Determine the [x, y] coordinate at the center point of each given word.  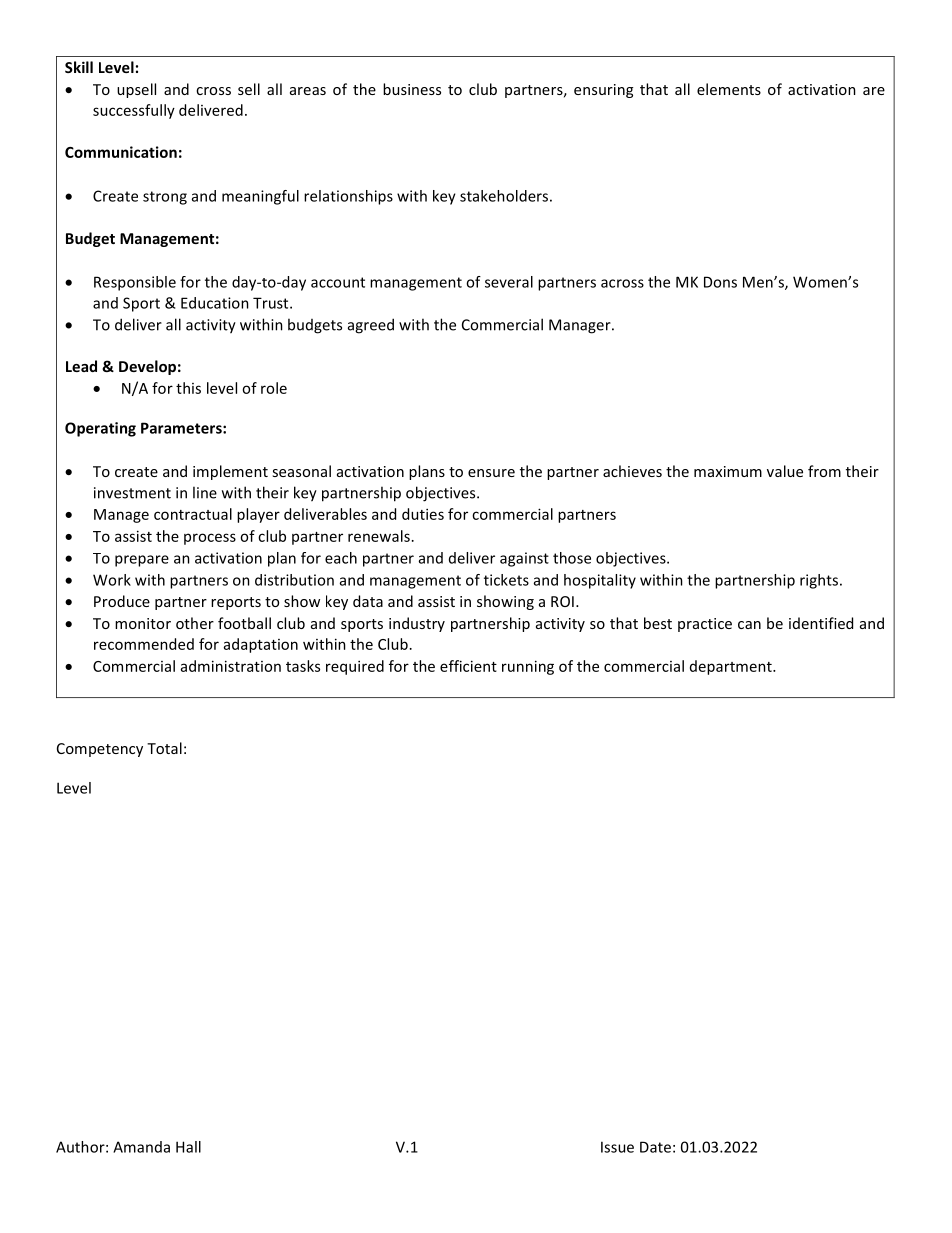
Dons [720, 282]
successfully [134, 111]
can [749, 625]
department [732, 667]
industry [417, 624]
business [412, 89]
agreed [371, 326]
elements [729, 89]
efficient [468, 666]
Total [164, 748]
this [188, 388]
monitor [143, 623]
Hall [188, 1147]
